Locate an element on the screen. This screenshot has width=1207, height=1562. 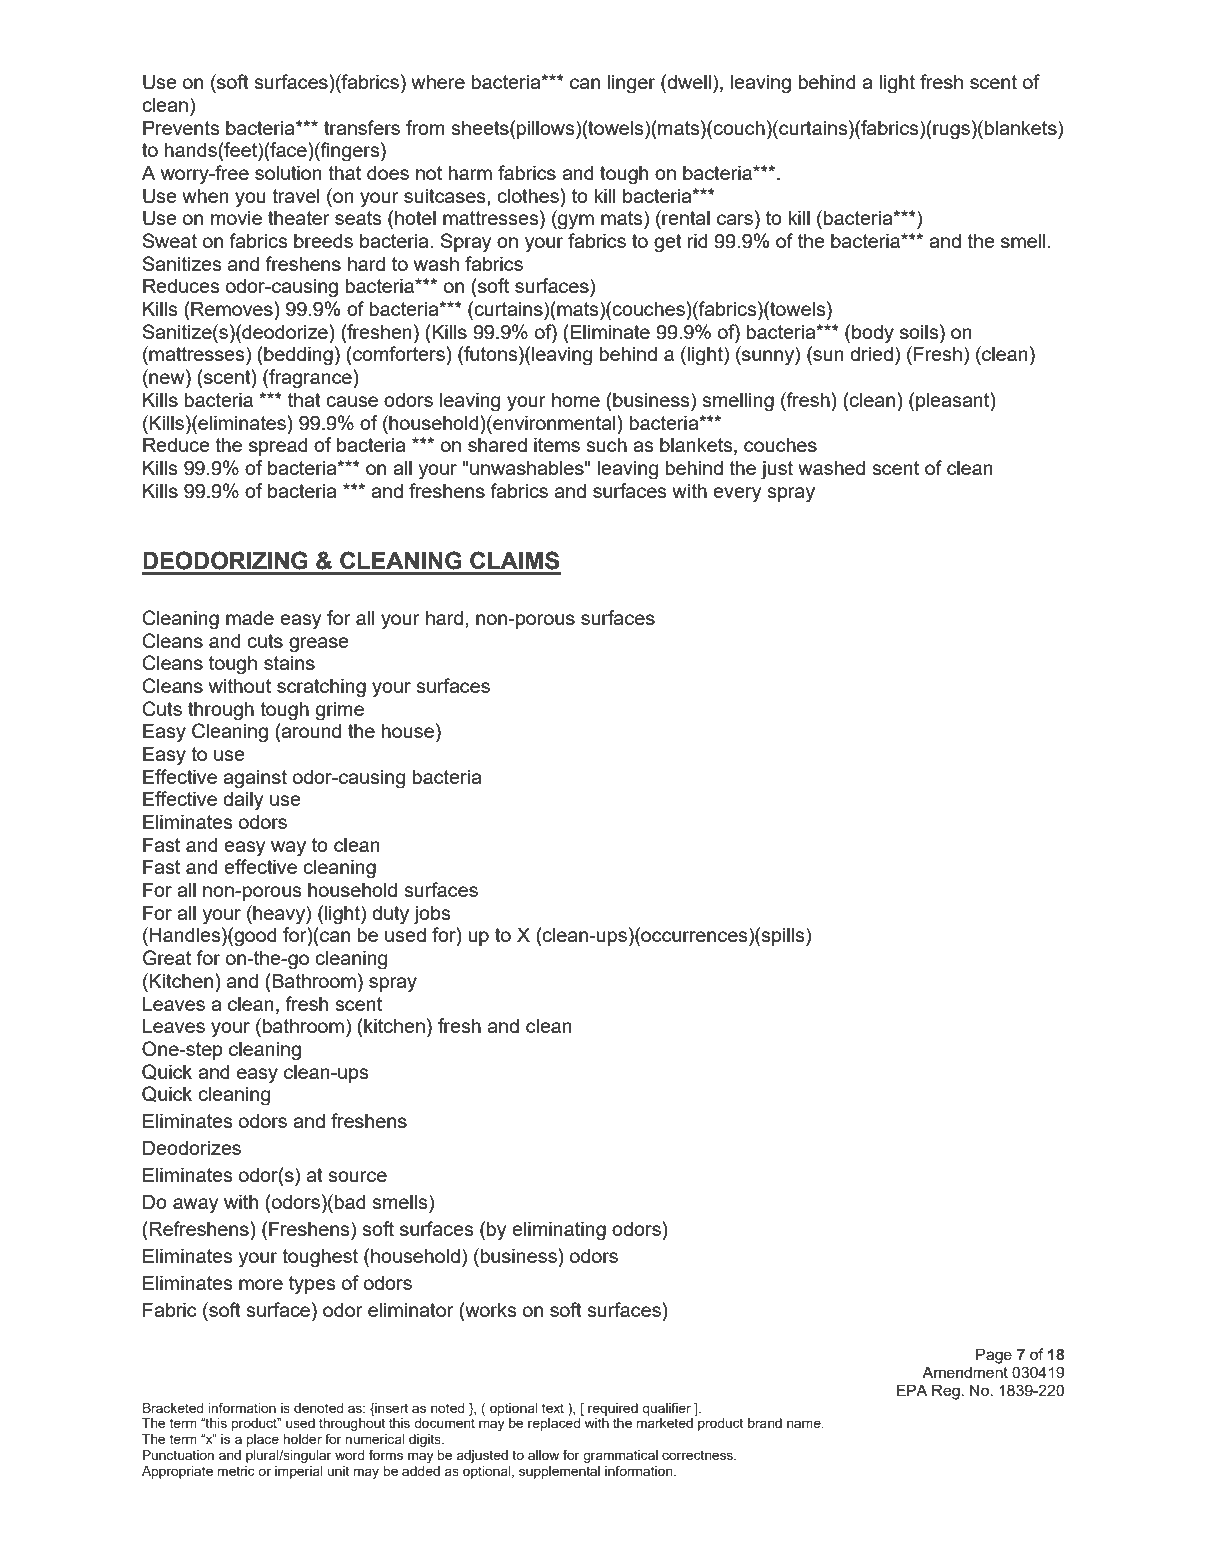
made is located at coordinates (250, 617).
